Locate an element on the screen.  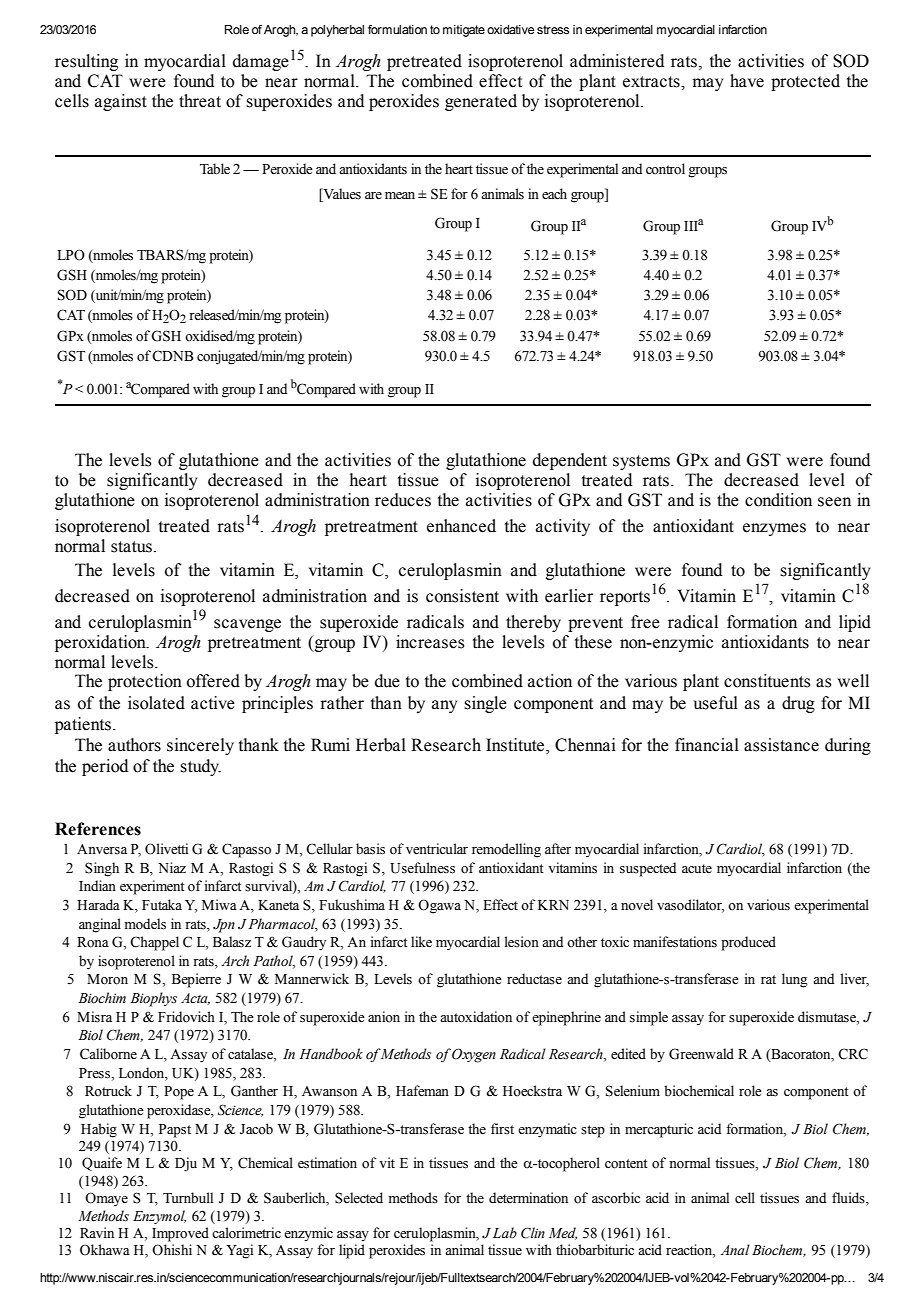
Turnbull is located at coordinates (188, 1198).
